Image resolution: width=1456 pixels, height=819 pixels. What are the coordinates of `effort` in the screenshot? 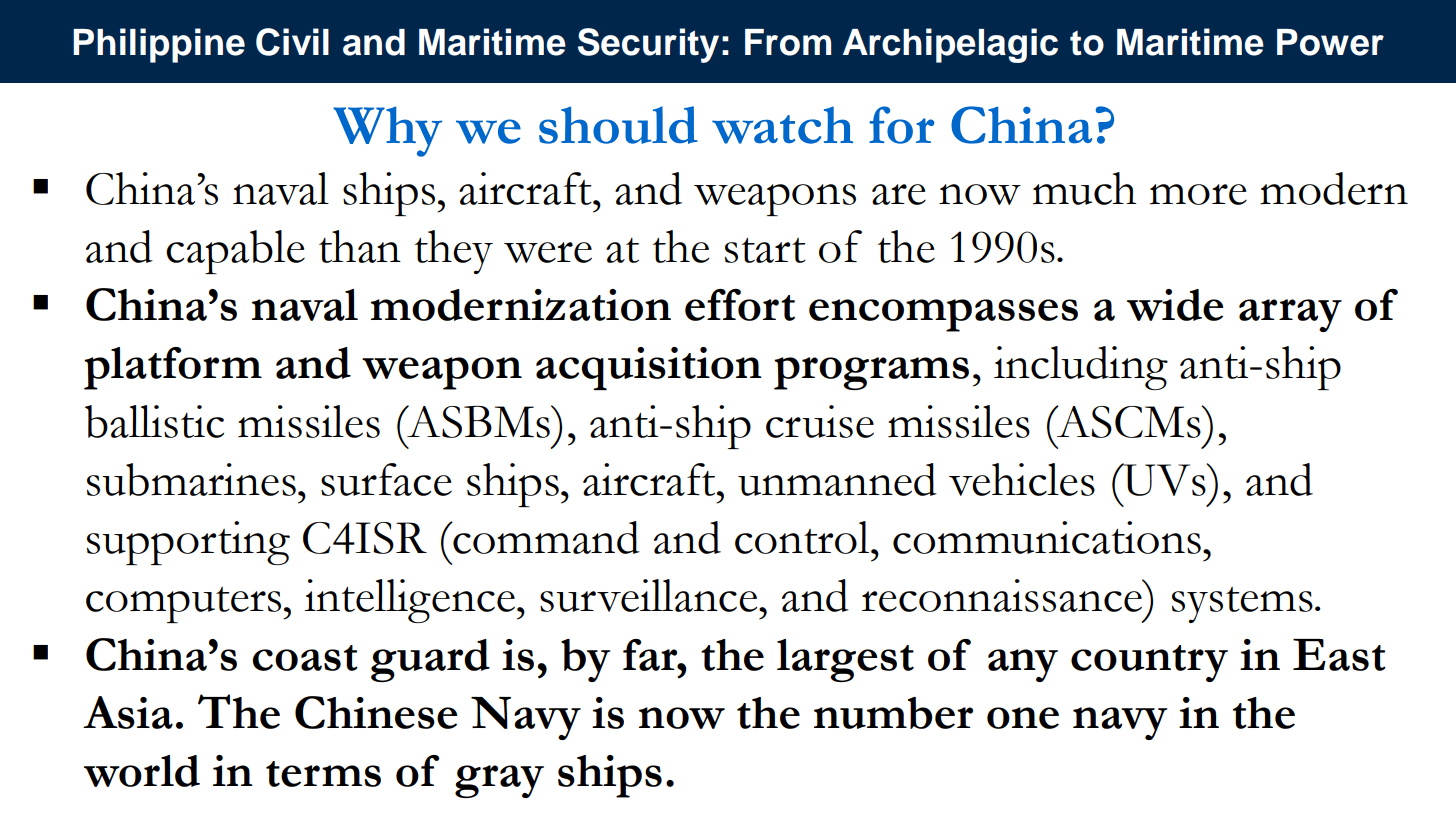 It's located at (740, 305).
